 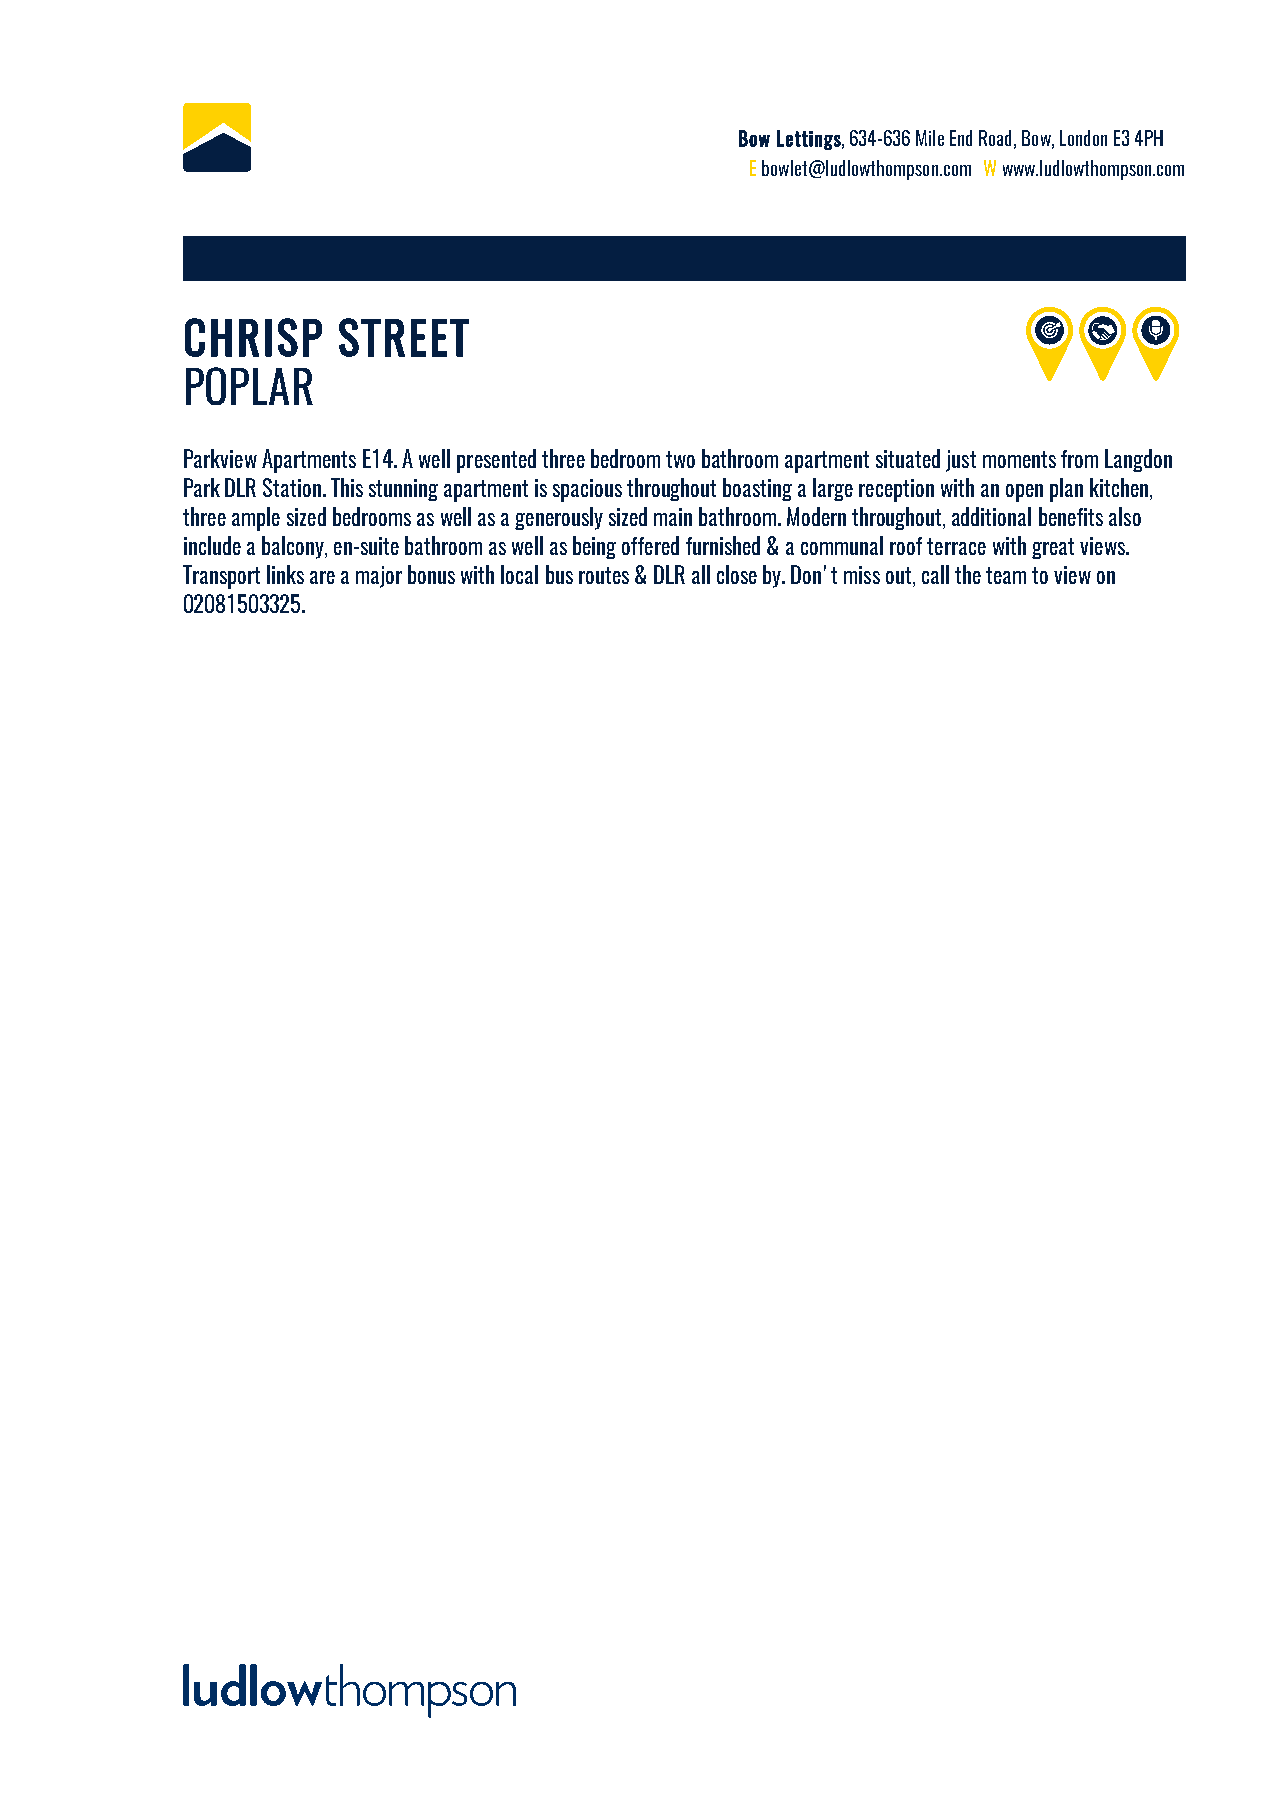 What do you see at coordinates (347, 487) in the page?
I see `This` at bounding box center [347, 487].
